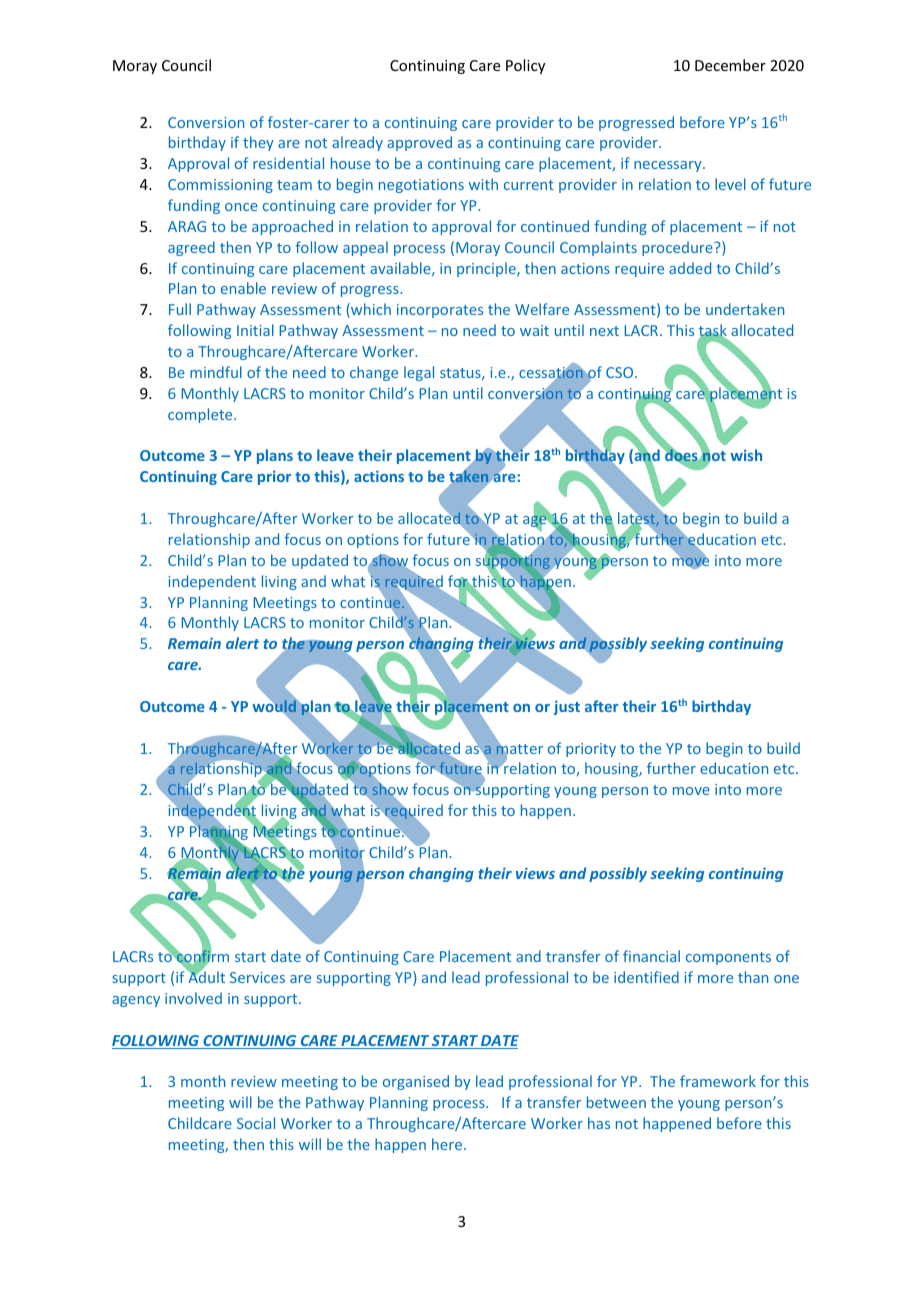  I want to click on December, so click(730, 65).
